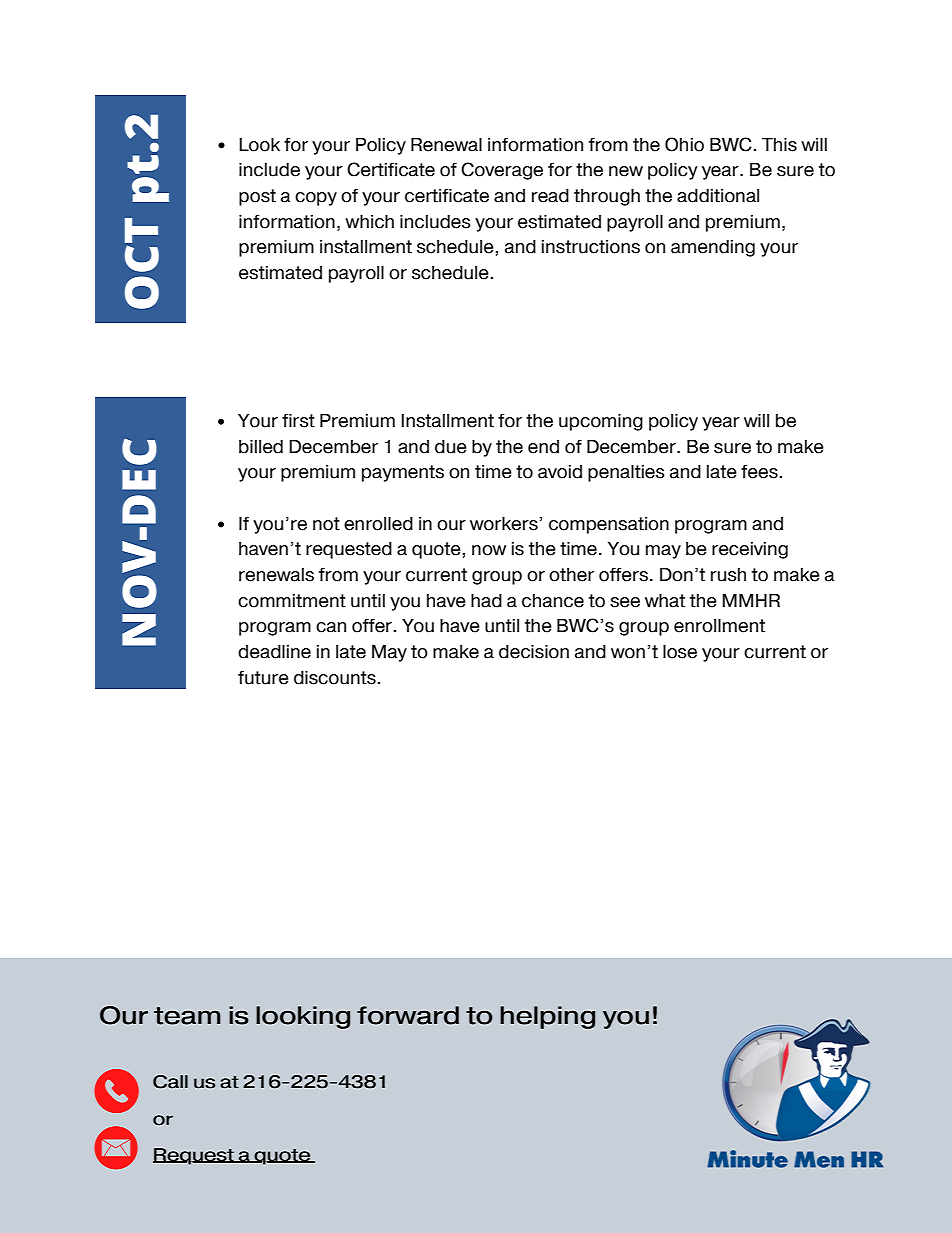 The image size is (952, 1233). What do you see at coordinates (502, 171) in the image?
I see `Coverage` at bounding box center [502, 171].
